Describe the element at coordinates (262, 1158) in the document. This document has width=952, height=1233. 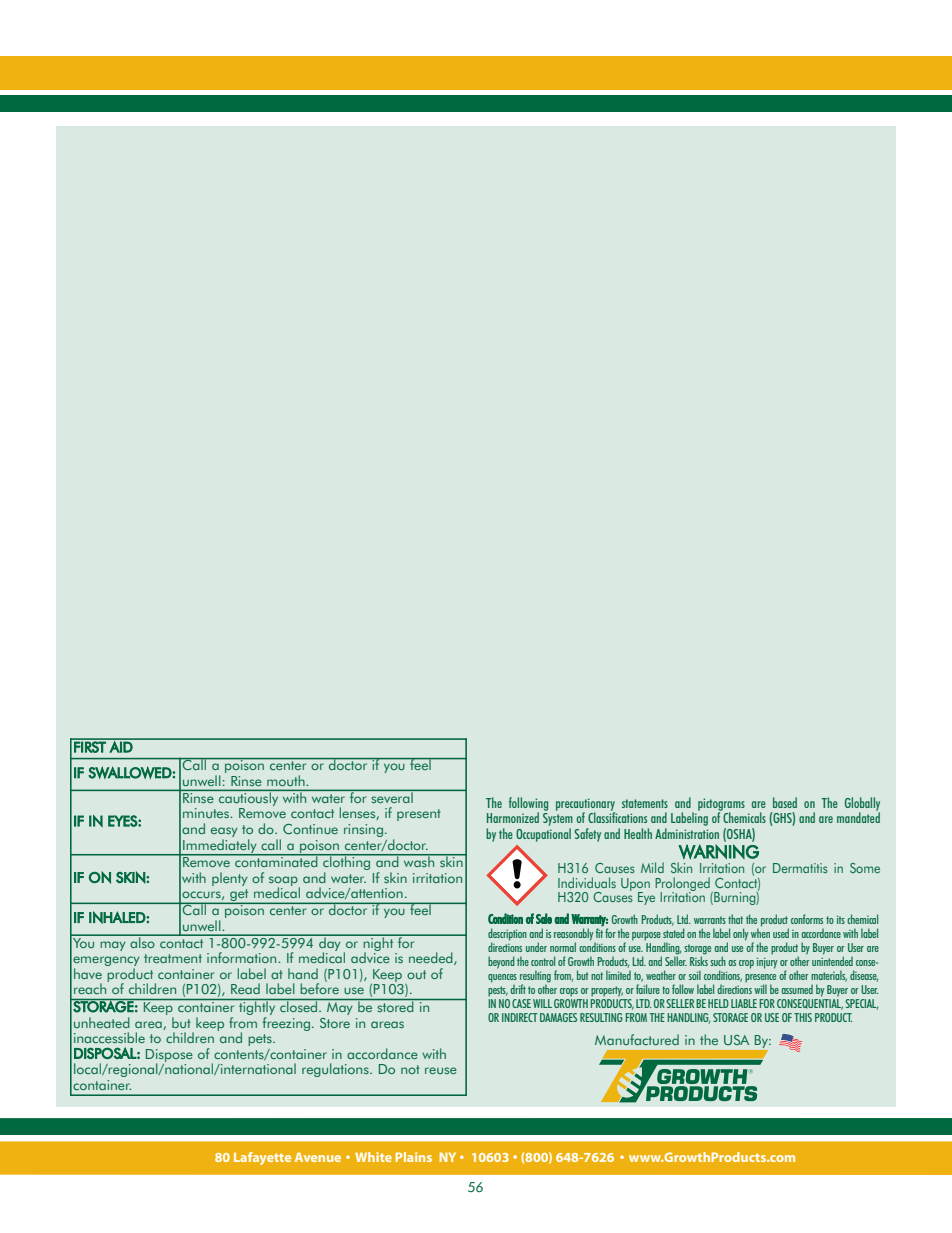
I see `Lafayette` at that location.
